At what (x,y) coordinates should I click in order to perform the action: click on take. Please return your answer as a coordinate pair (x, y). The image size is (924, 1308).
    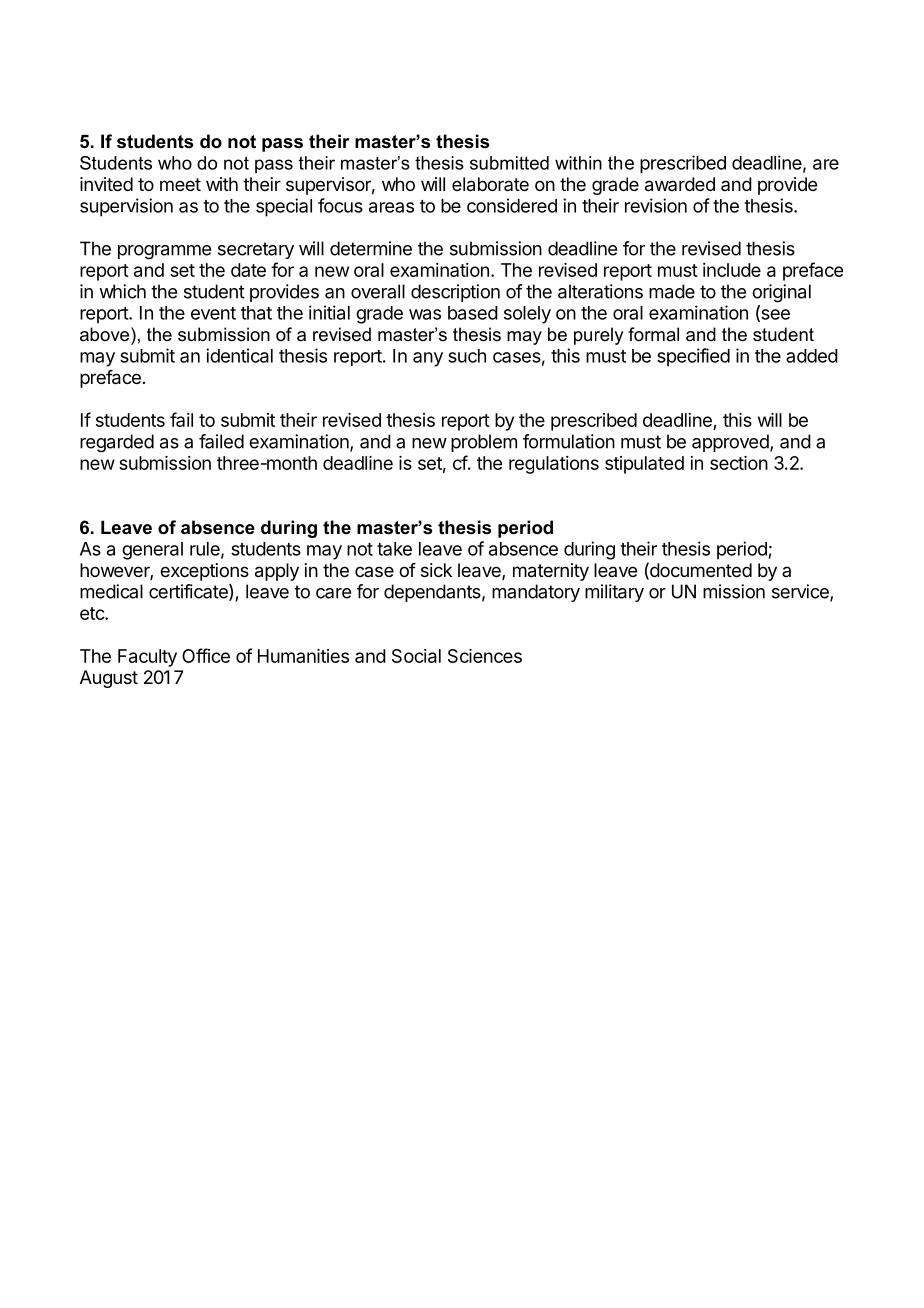
    Looking at the image, I should click on (394, 549).
